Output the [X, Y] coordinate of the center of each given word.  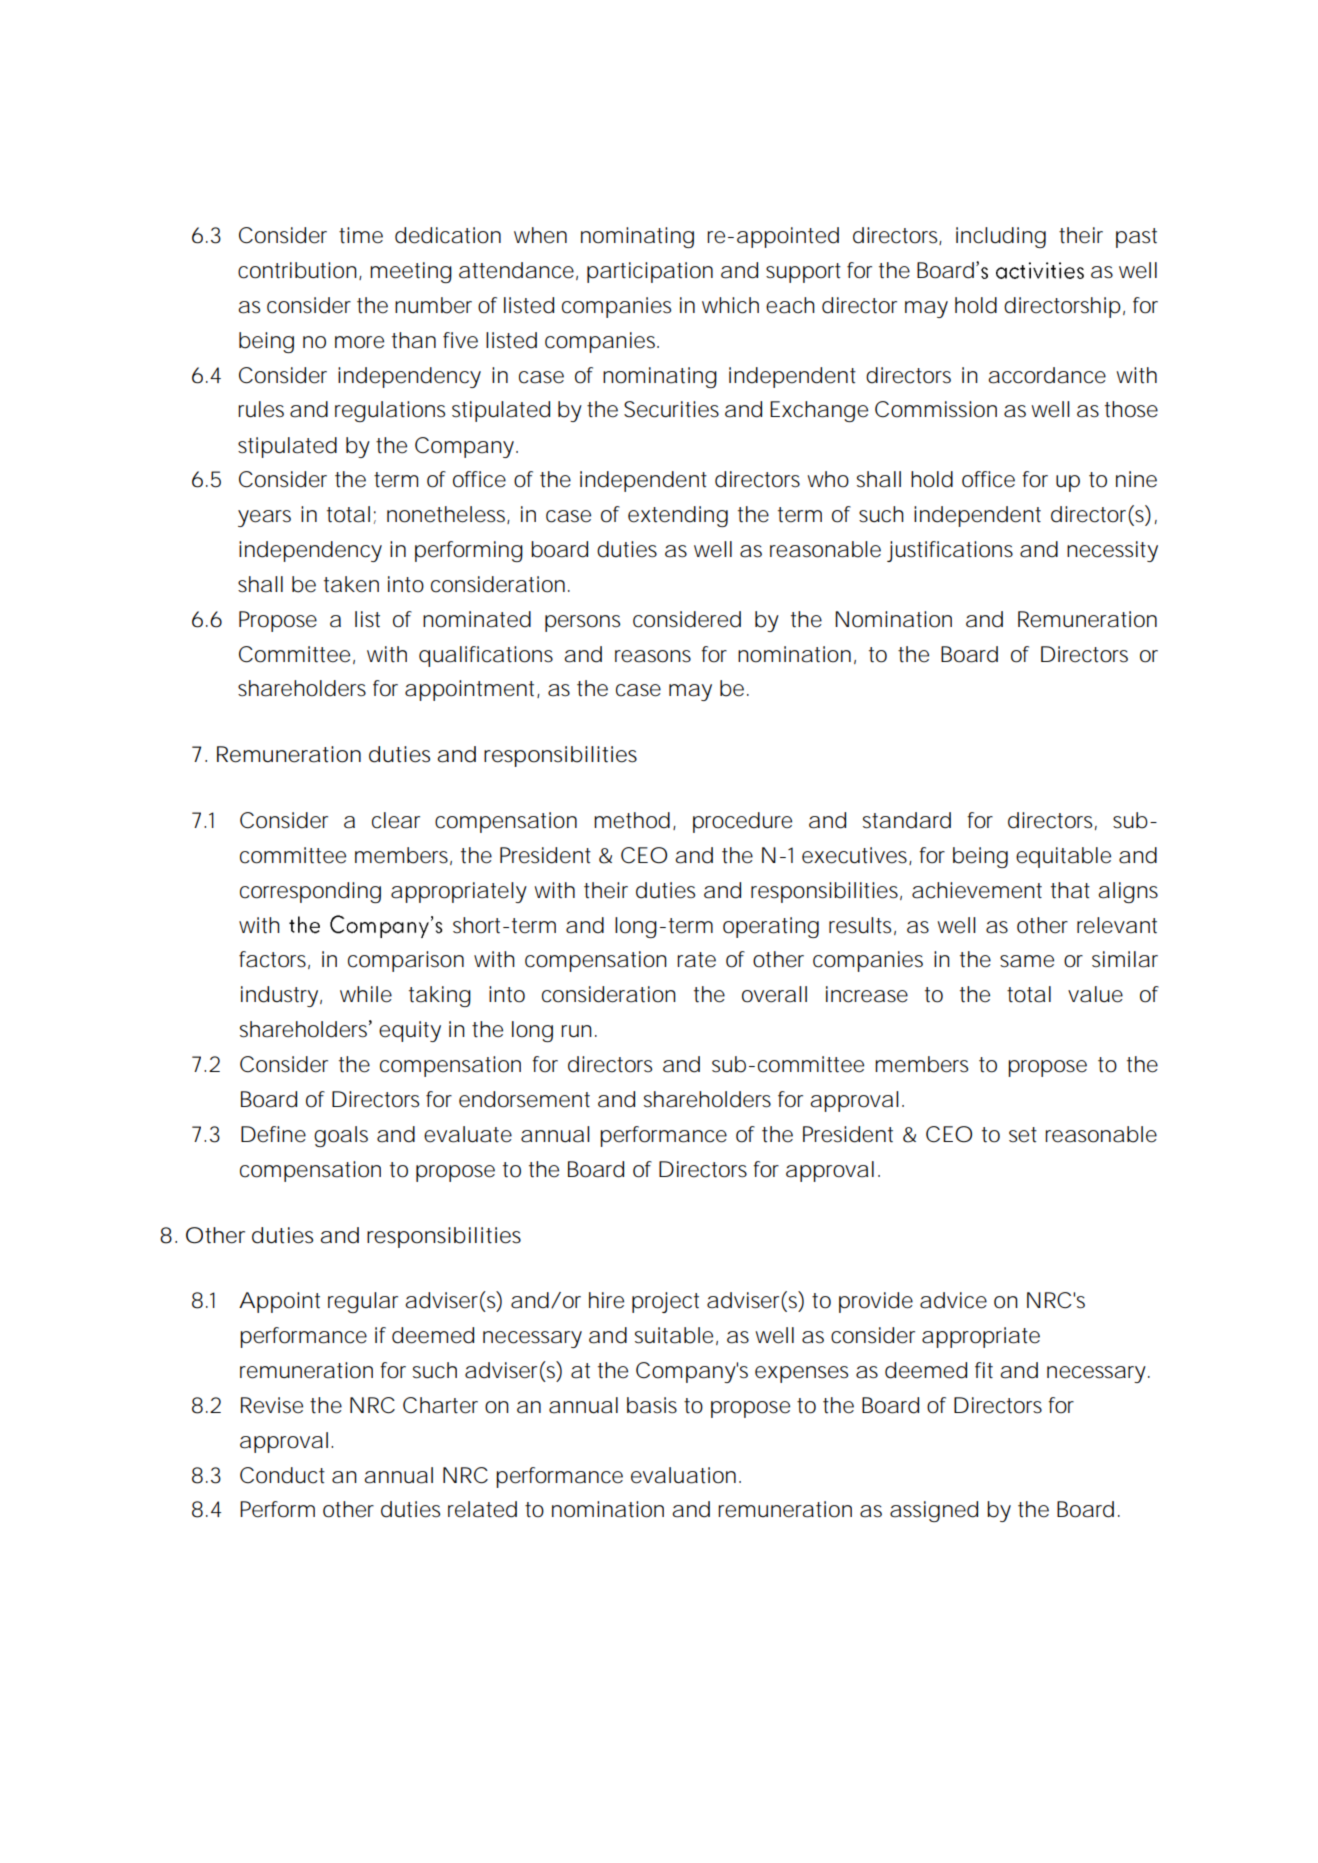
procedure [742, 822]
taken [351, 584]
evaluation [683, 1475]
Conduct [282, 1475]
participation [650, 272]
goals [341, 1136]
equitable [1063, 857]
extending [678, 516]
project [665, 1302]
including [1001, 237]
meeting [411, 272]
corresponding [310, 892]
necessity [1112, 551]
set [1023, 1135]
